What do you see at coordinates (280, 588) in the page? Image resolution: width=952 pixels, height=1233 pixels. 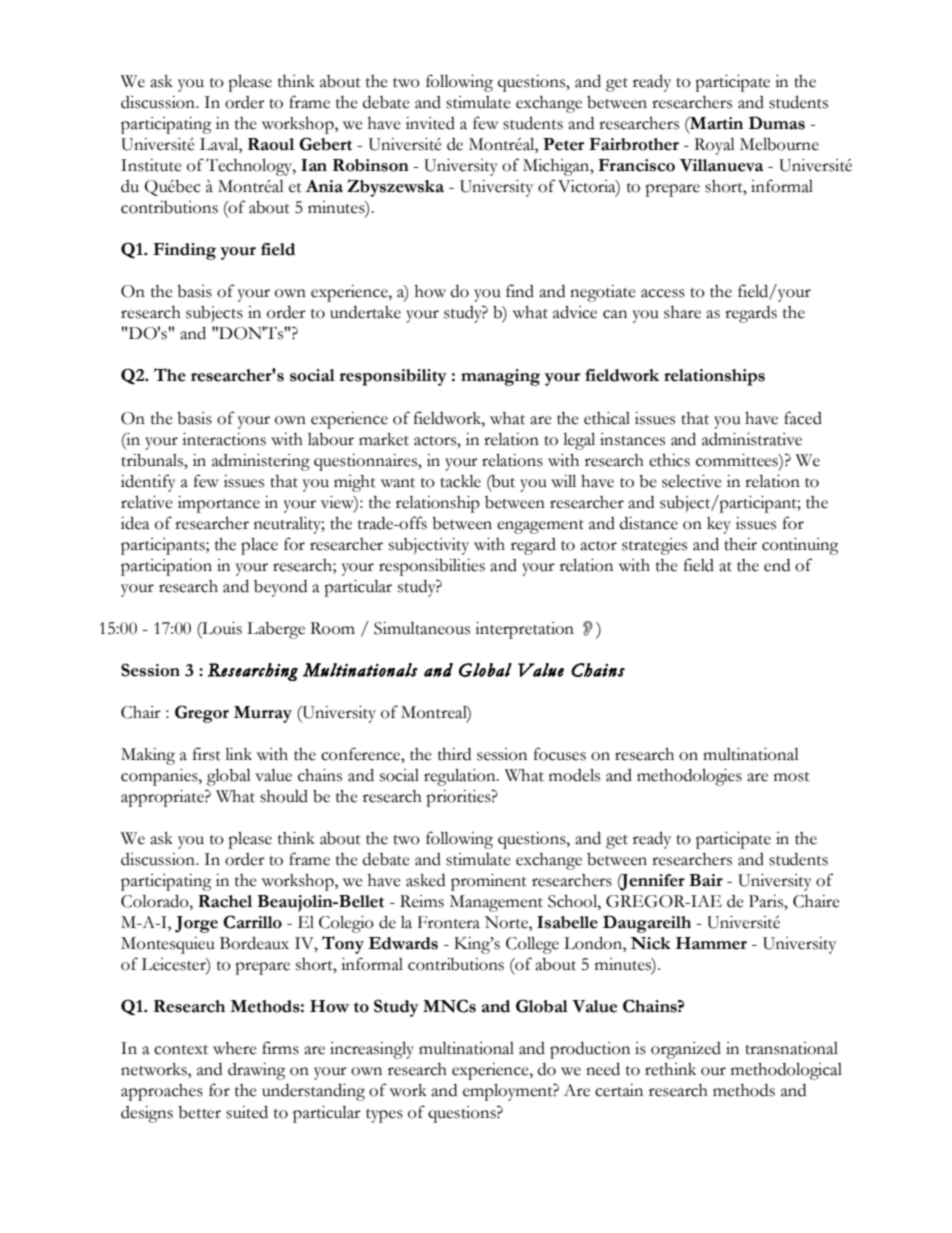 I see `beyond` at bounding box center [280, 588].
